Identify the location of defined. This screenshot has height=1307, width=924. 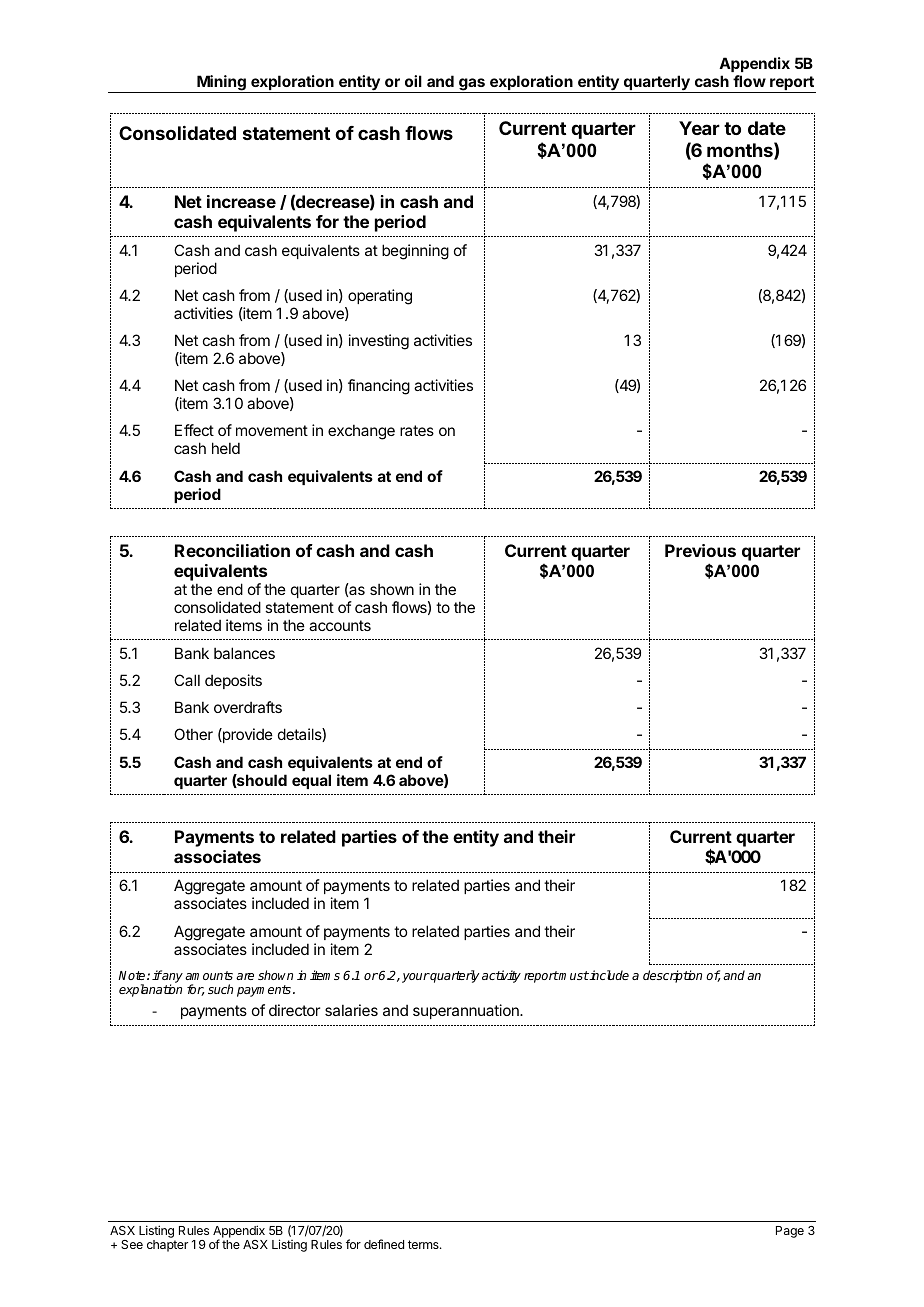
(384, 1244).
